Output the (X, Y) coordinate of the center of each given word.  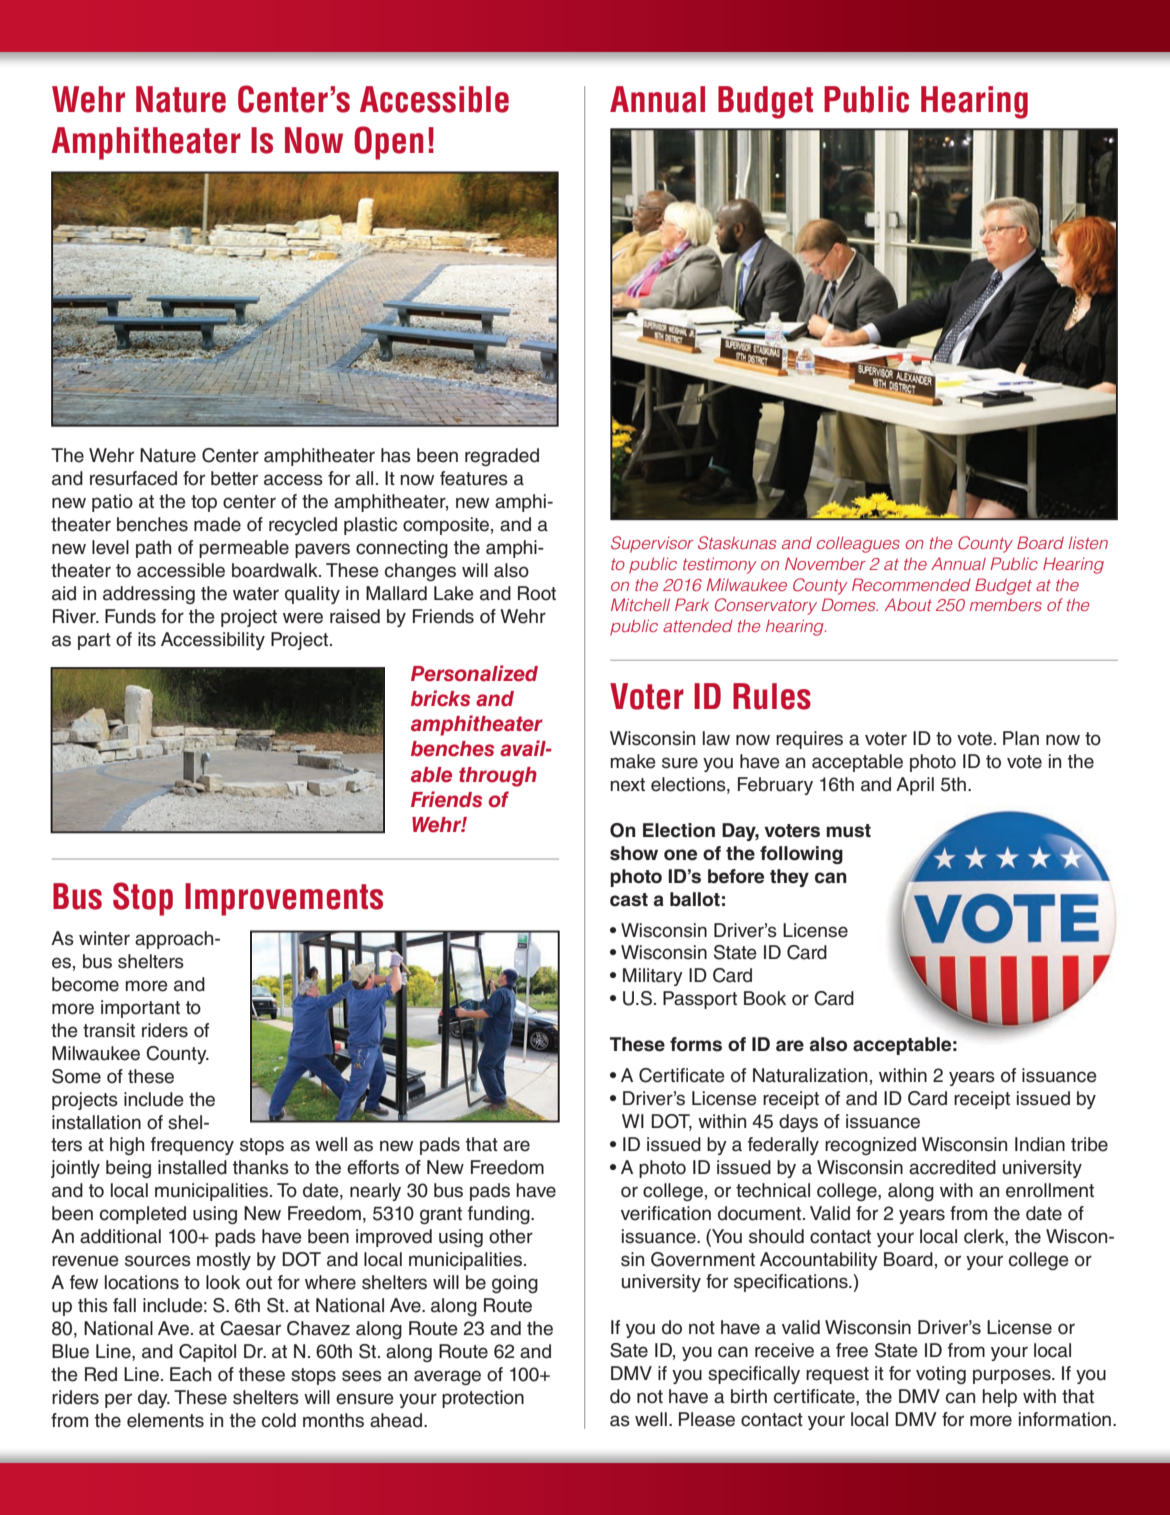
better (234, 478)
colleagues (858, 545)
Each (190, 1374)
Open (388, 143)
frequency (192, 1146)
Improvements (284, 899)
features (474, 478)
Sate (629, 1350)
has (396, 455)
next (627, 785)
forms (696, 1044)
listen (1088, 542)
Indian (1040, 1144)
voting (941, 1375)
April (915, 786)
